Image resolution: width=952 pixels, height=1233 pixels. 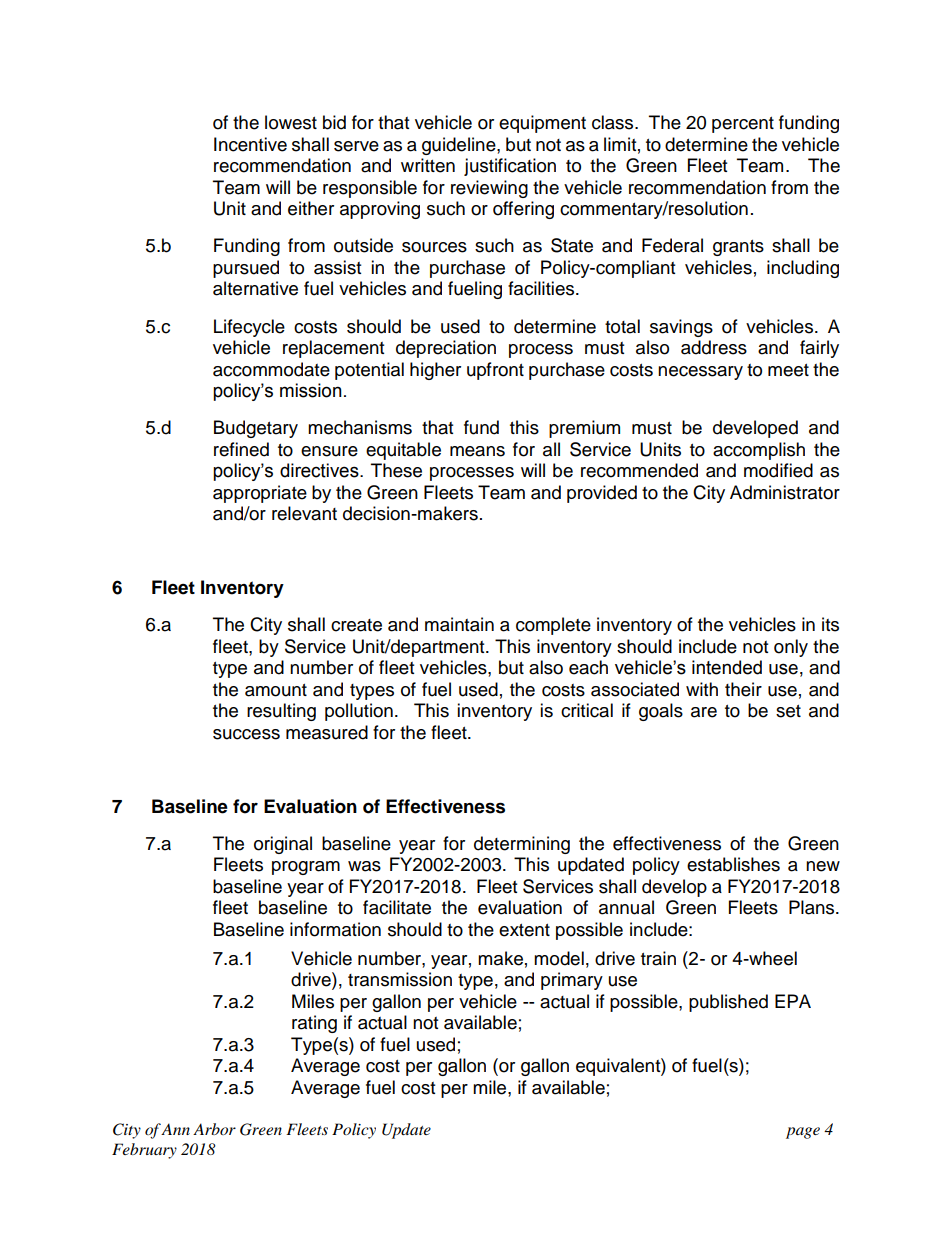 I want to click on page, so click(x=803, y=1133).
